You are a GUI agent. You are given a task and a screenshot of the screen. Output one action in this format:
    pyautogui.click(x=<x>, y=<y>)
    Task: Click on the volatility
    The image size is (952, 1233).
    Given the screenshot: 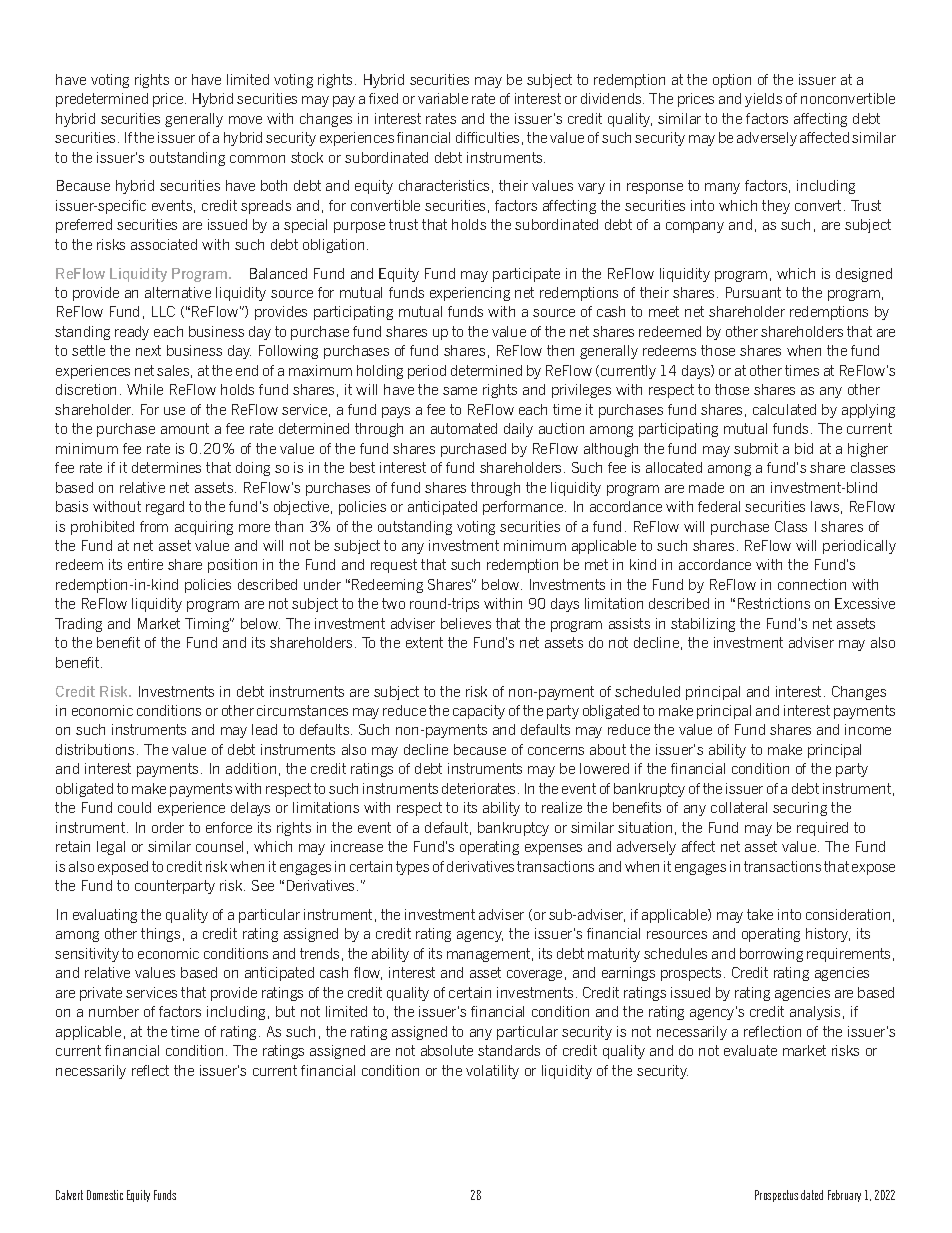 What is the action you would take?
    pyautogui.click(x=492, y=1072)
